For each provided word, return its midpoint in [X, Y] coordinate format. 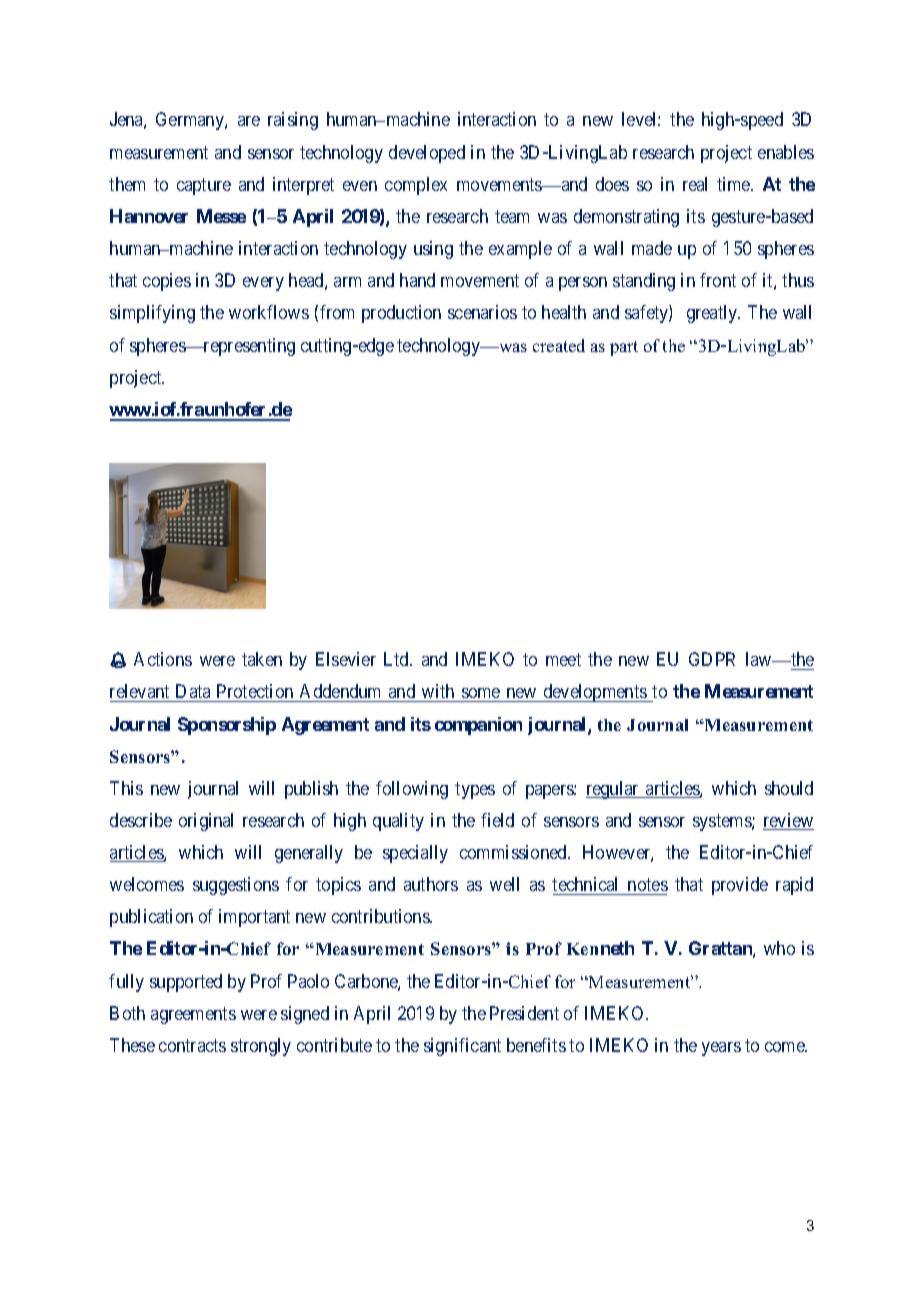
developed [427, 154]
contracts [192, 1045]
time [734, 184]
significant [462, 1047]
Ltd [398, 659]
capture [204, 186]
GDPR [712, 659]
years [721, 1049]
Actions [163, 659]
